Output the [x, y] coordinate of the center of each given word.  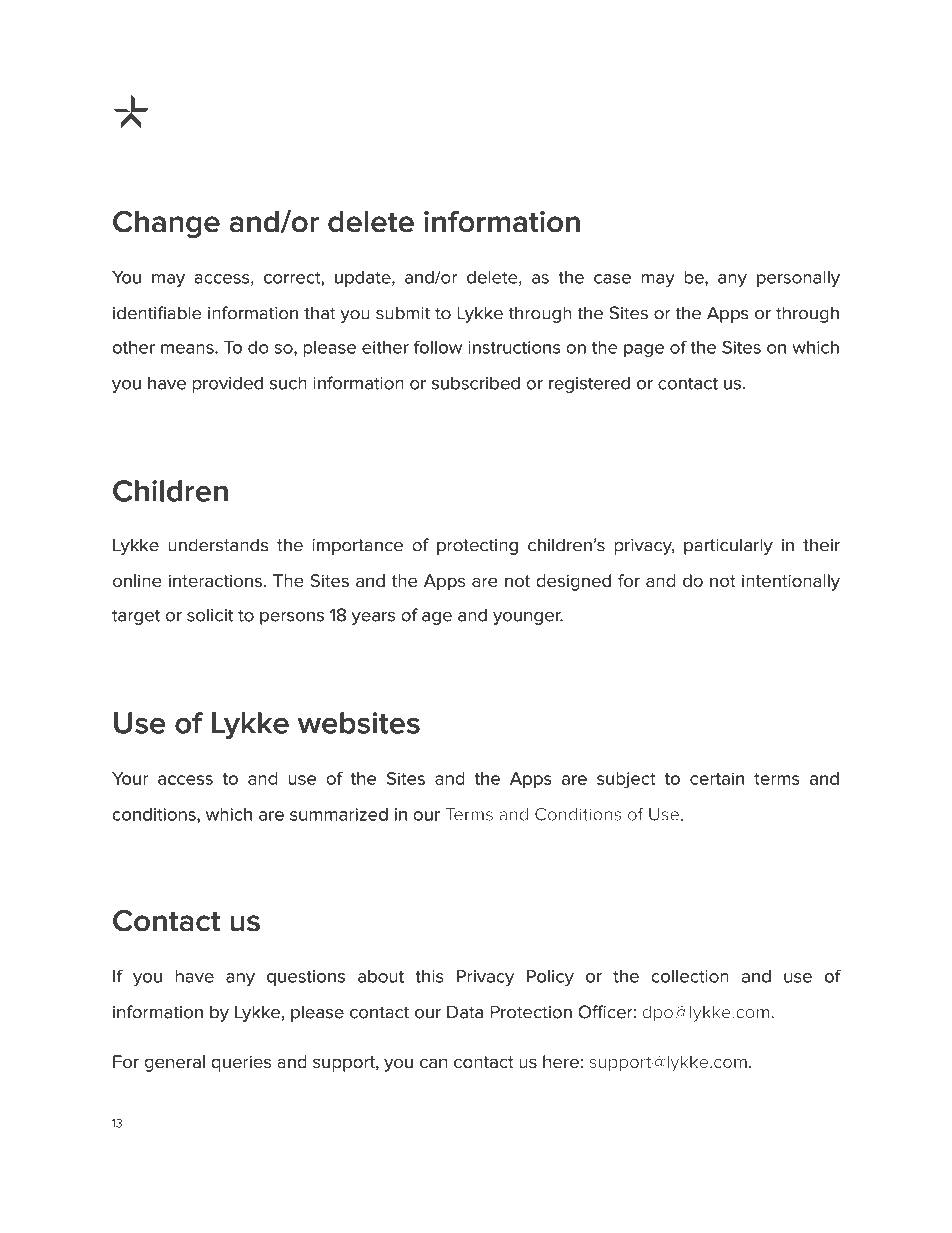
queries [241, 1064]
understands [218, 545]
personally [798, 278]
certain [717, 778]
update [364, 279]
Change [166, 224]
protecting [477, 547]
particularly [728, 546]
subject [626, 780]
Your [130, 778]
